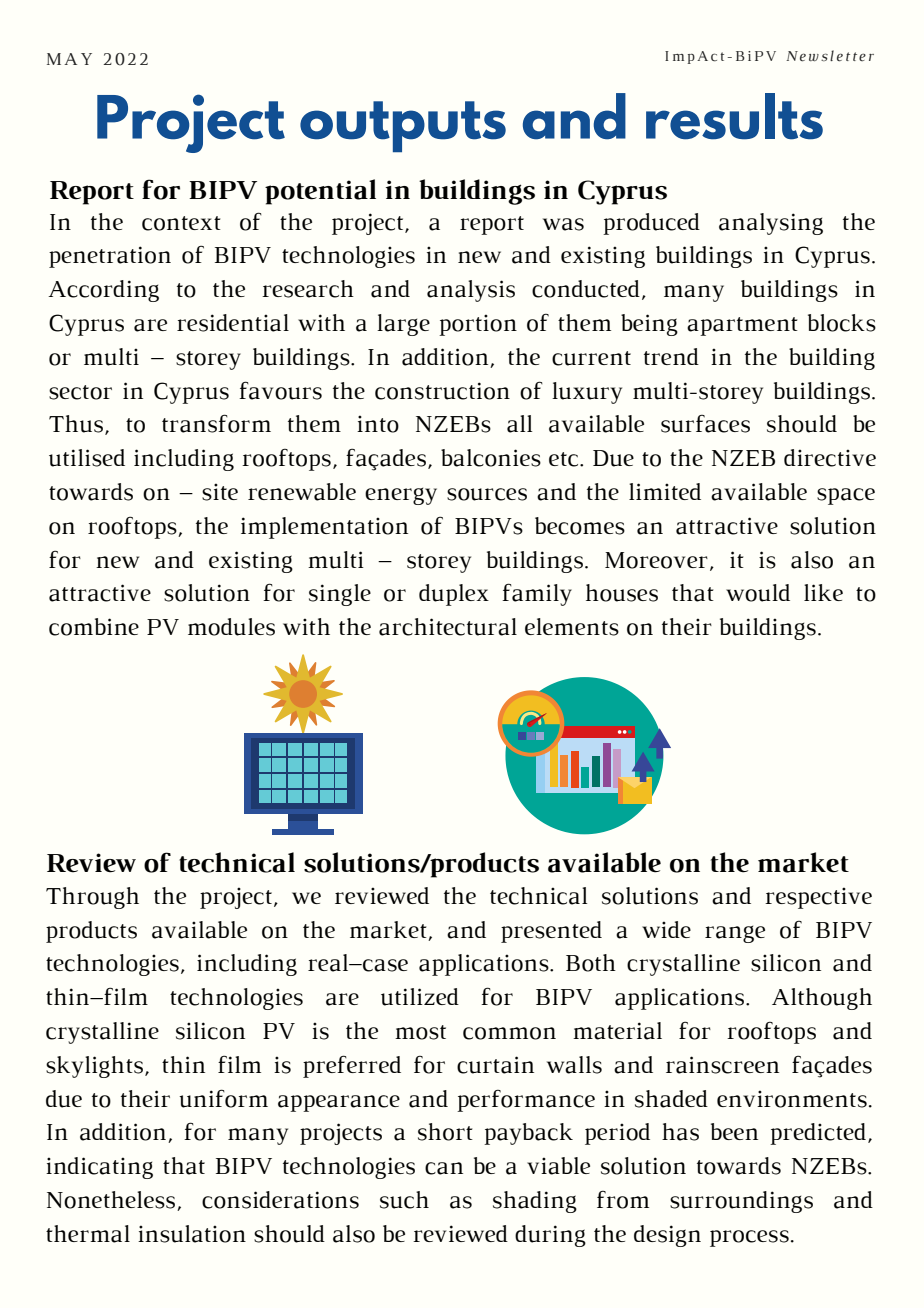 This screenshot has height=1308, width=924. I want to click on MAY, so click(69, 59).
